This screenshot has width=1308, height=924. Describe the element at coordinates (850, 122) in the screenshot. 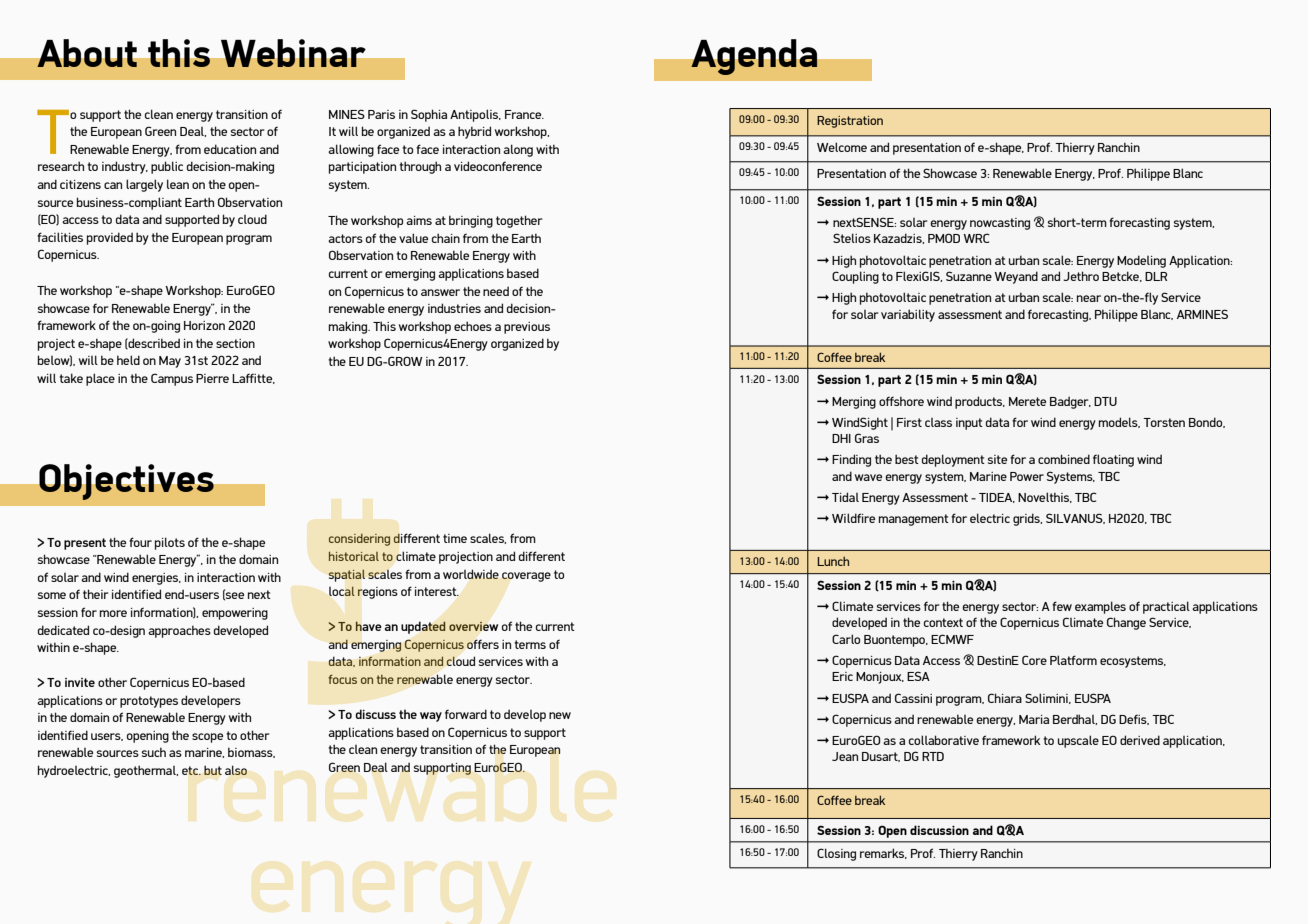

I see `Registration` at that location.
